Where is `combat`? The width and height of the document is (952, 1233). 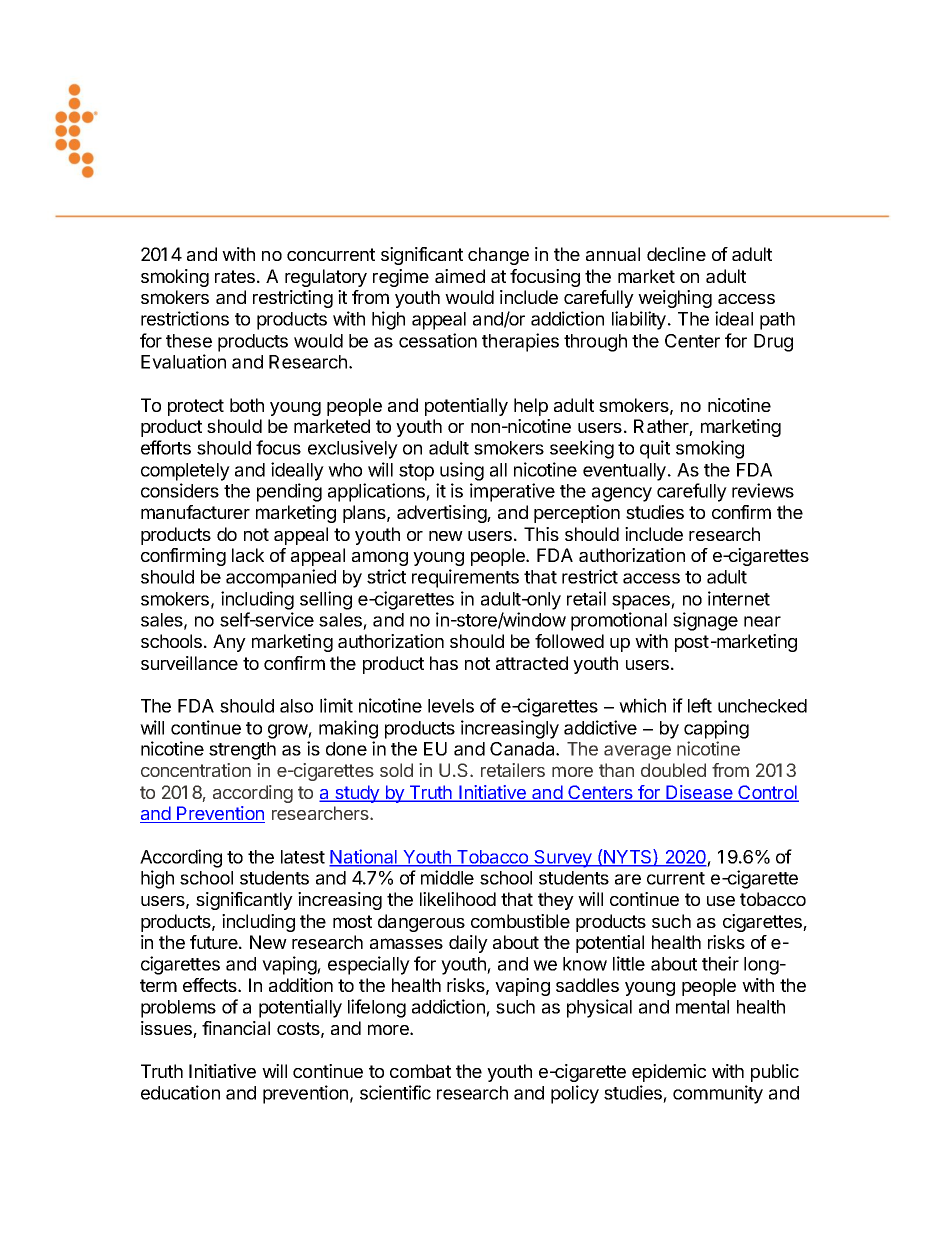 combat is located at coordinates (420, 1071).
